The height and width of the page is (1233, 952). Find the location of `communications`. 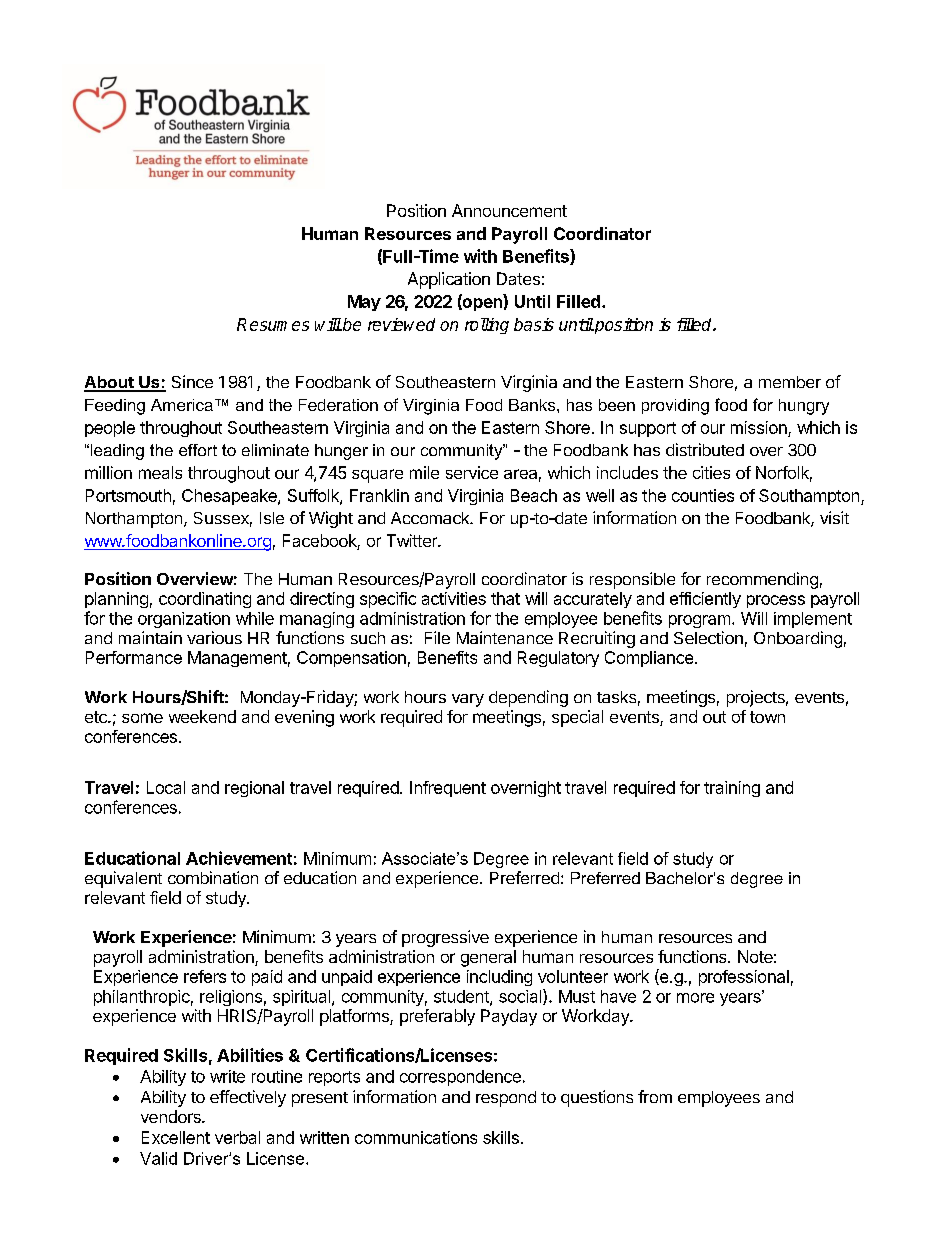

communications is located at coordinates (416, 1137).
